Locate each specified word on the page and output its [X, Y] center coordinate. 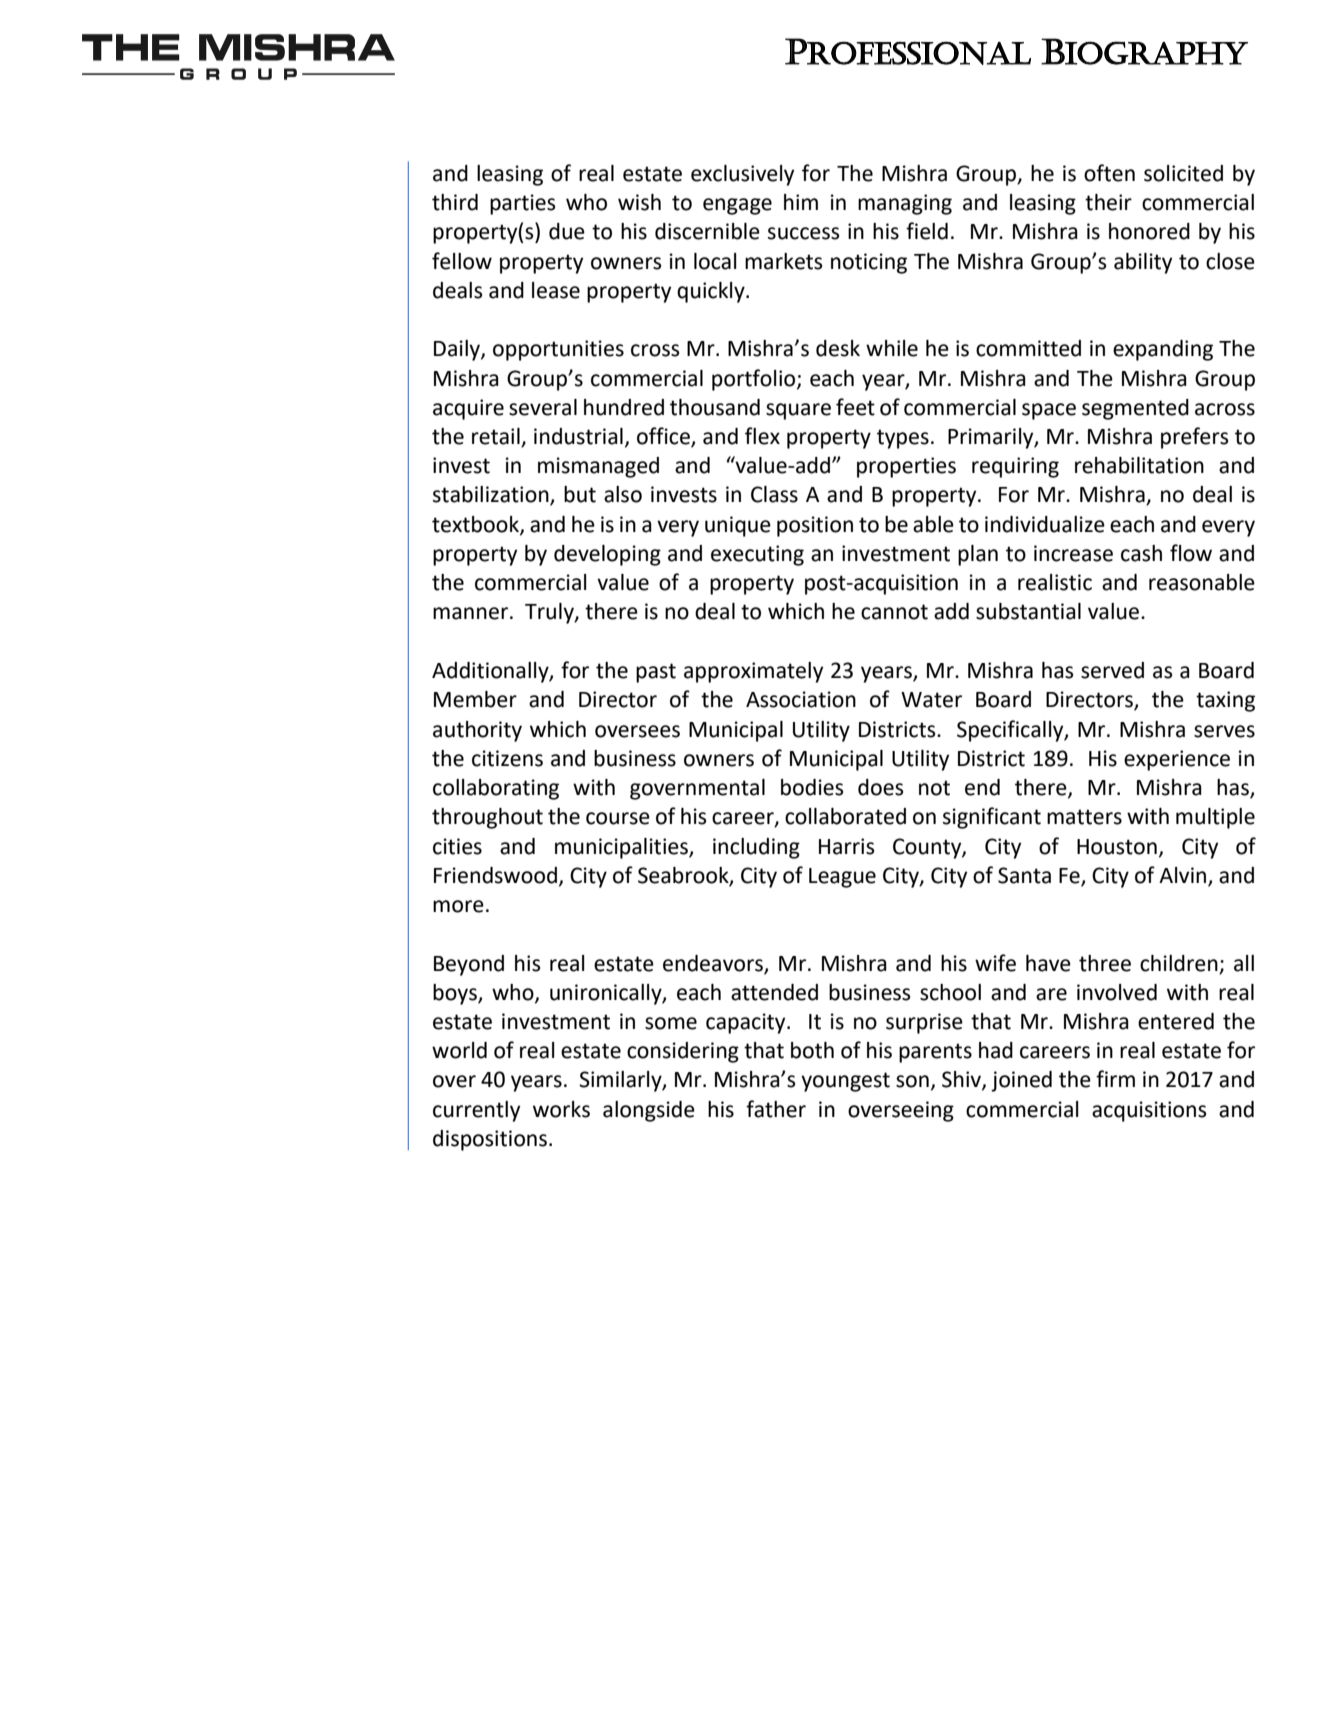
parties [522, 204]
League [842, 878]
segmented [1135, 409]
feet [855, 407]
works [561, 1109]
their [1108, 202]
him [801, 202]
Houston [1117, 847]
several [543, 407]
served [1112, 670]
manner [470, 613]
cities [457, 846]
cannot [894, 612]
